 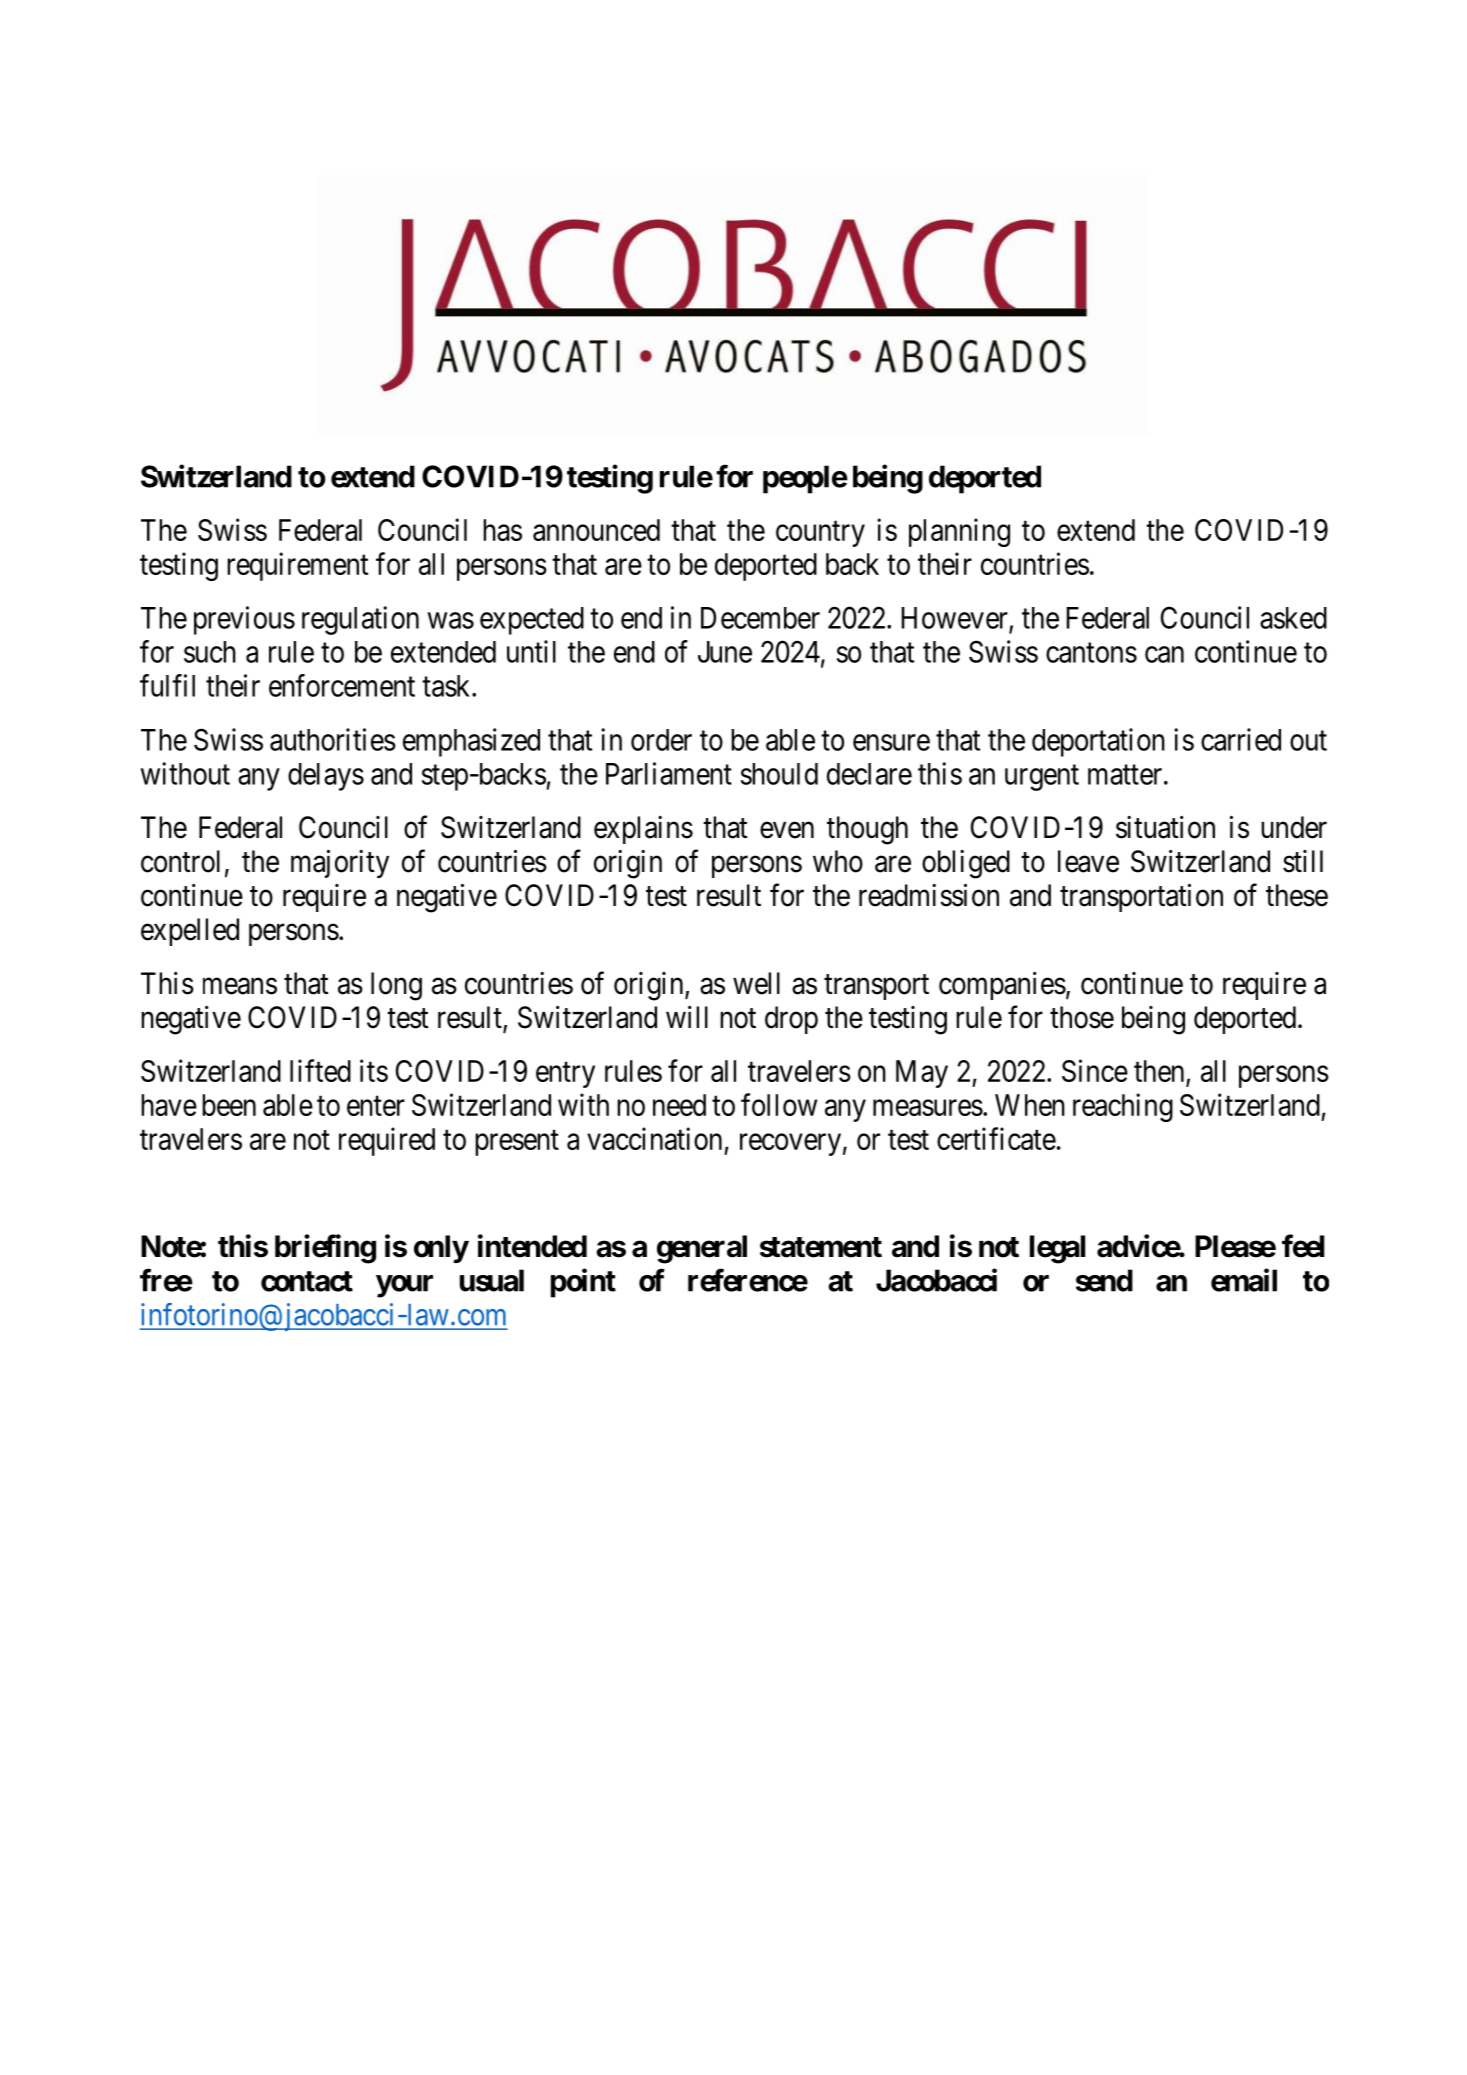 What do you see at coordinates (779, 1104) in the document?
I see `follow` at bounding box center [779, 1104].
